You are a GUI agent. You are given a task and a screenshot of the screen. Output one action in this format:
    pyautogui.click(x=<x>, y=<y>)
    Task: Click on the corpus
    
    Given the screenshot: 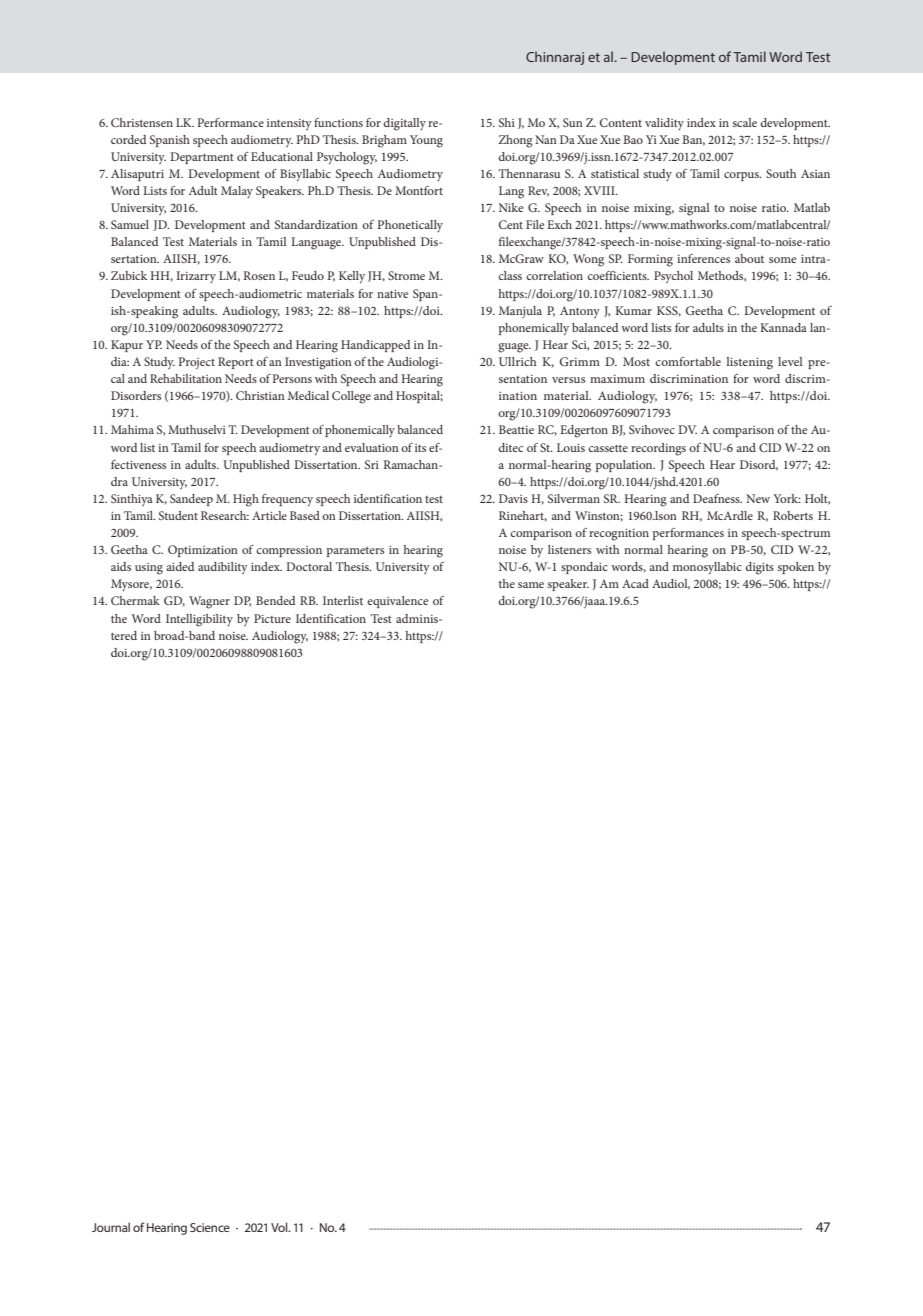 What is the action you would take?
    pyautogui.click(x=742, y=176)
